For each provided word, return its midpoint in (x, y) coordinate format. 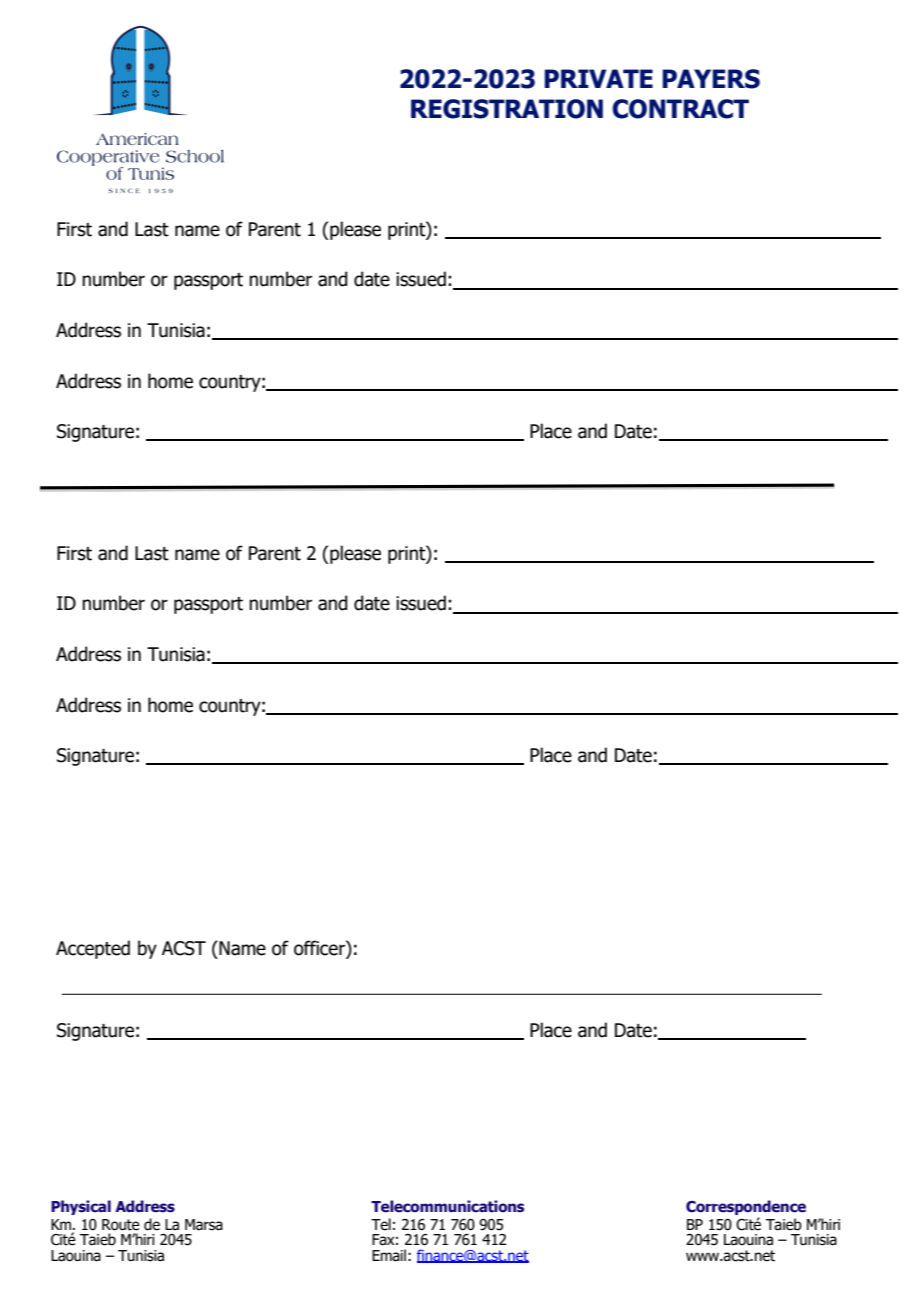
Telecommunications (447, 1206)
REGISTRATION (507, 109)
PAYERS (711, 79)
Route (121, 1225)
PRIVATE (598, 78)
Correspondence (746, 1207)
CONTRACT (680, 109)
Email (389, 1255)
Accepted (93, 949)
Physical (81, 1207)
